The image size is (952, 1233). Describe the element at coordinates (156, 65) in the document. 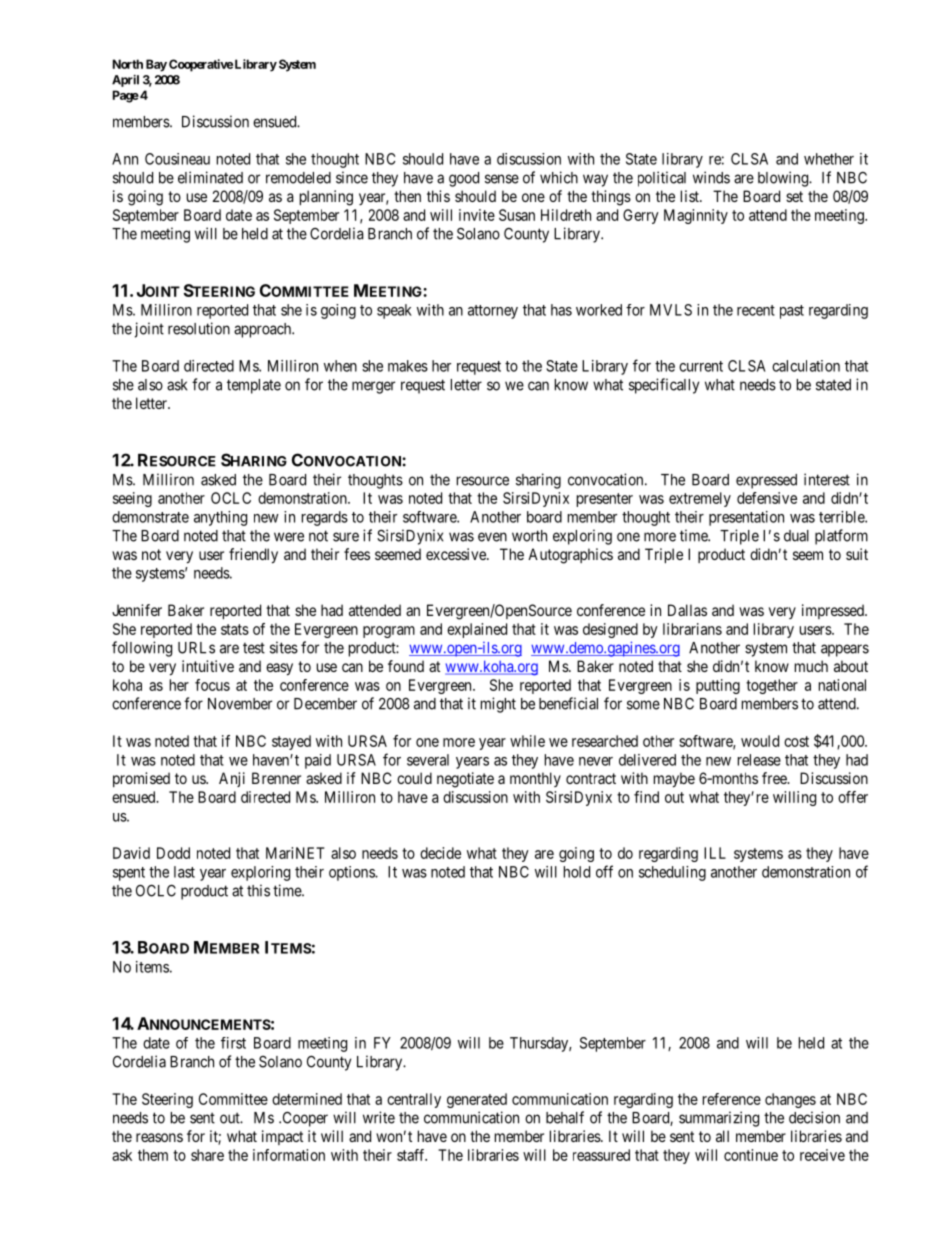

I see `Bay` at that location.
